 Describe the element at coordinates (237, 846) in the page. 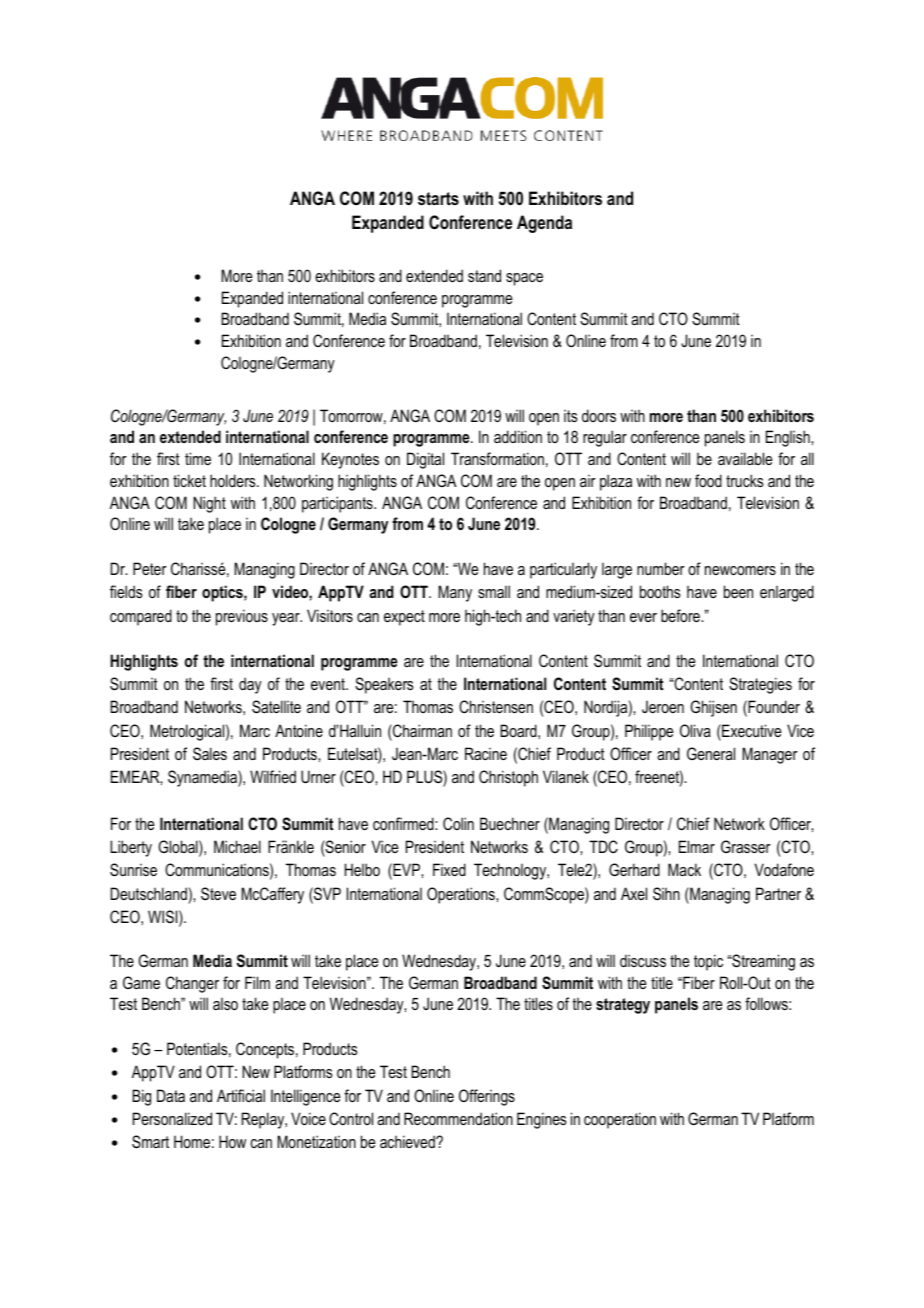

I see `Michael` at that location.
